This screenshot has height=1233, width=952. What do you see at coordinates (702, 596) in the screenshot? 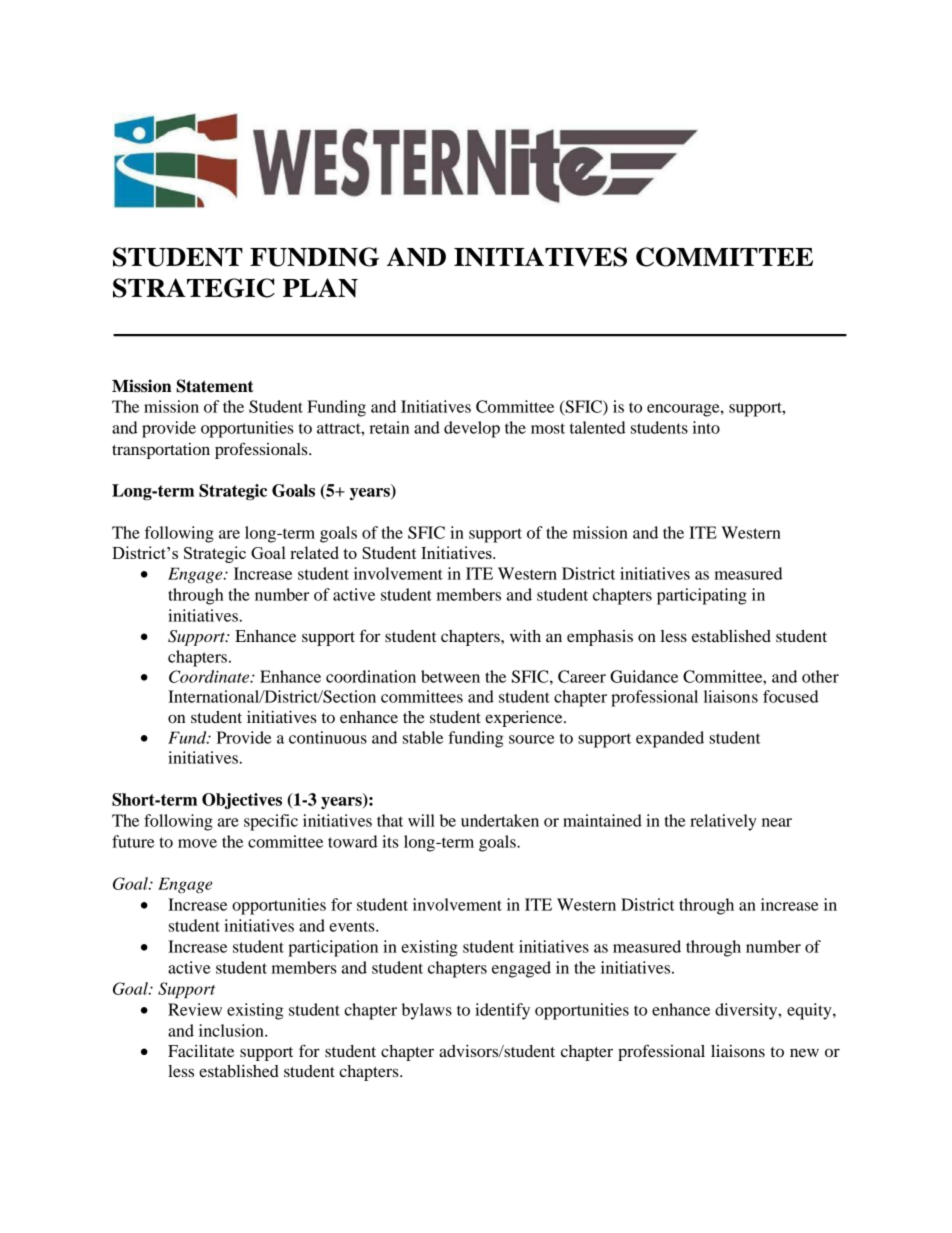
I see `participating` at bounding box center [702, 596].
